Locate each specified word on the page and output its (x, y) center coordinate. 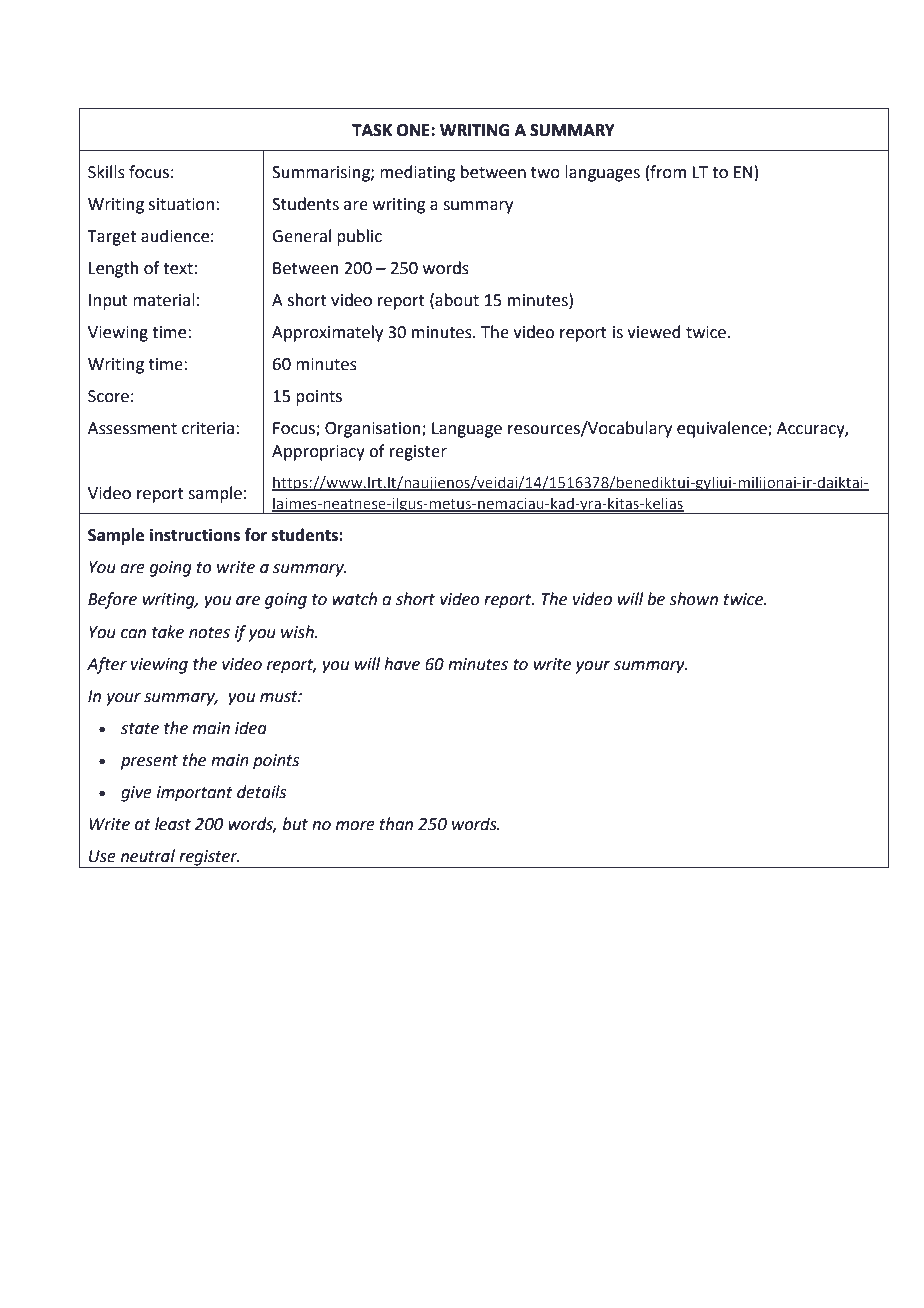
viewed (654, 332)
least (173, 824)
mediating (418, 173)
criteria (208, 428)
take (168, 632)
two (545, 173)
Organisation (374, 430)
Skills (106, 172)
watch (354, 599)
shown (693, 599)
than (396, 824)
